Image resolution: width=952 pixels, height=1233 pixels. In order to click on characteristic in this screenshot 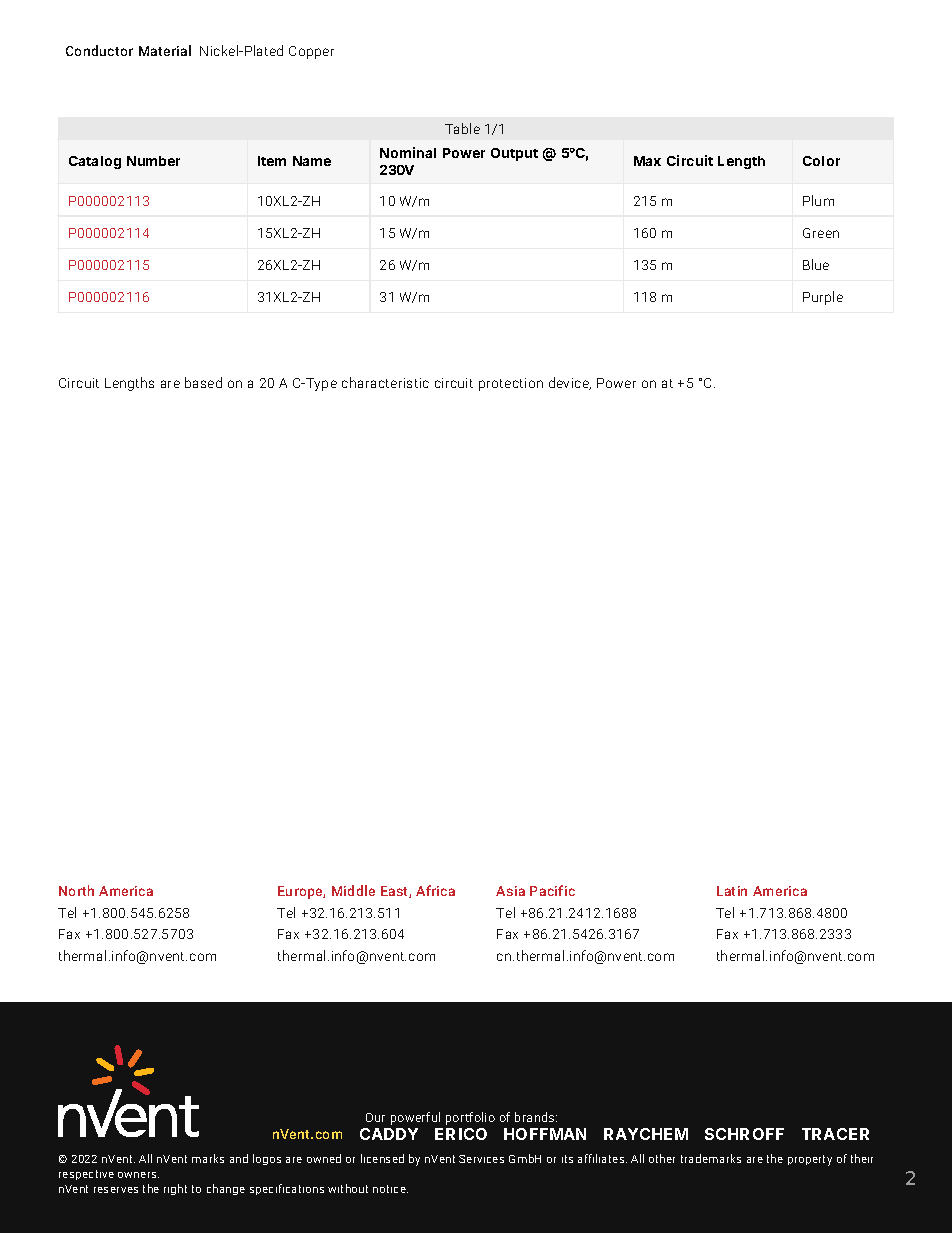, I will do `click(385, 382)`.
